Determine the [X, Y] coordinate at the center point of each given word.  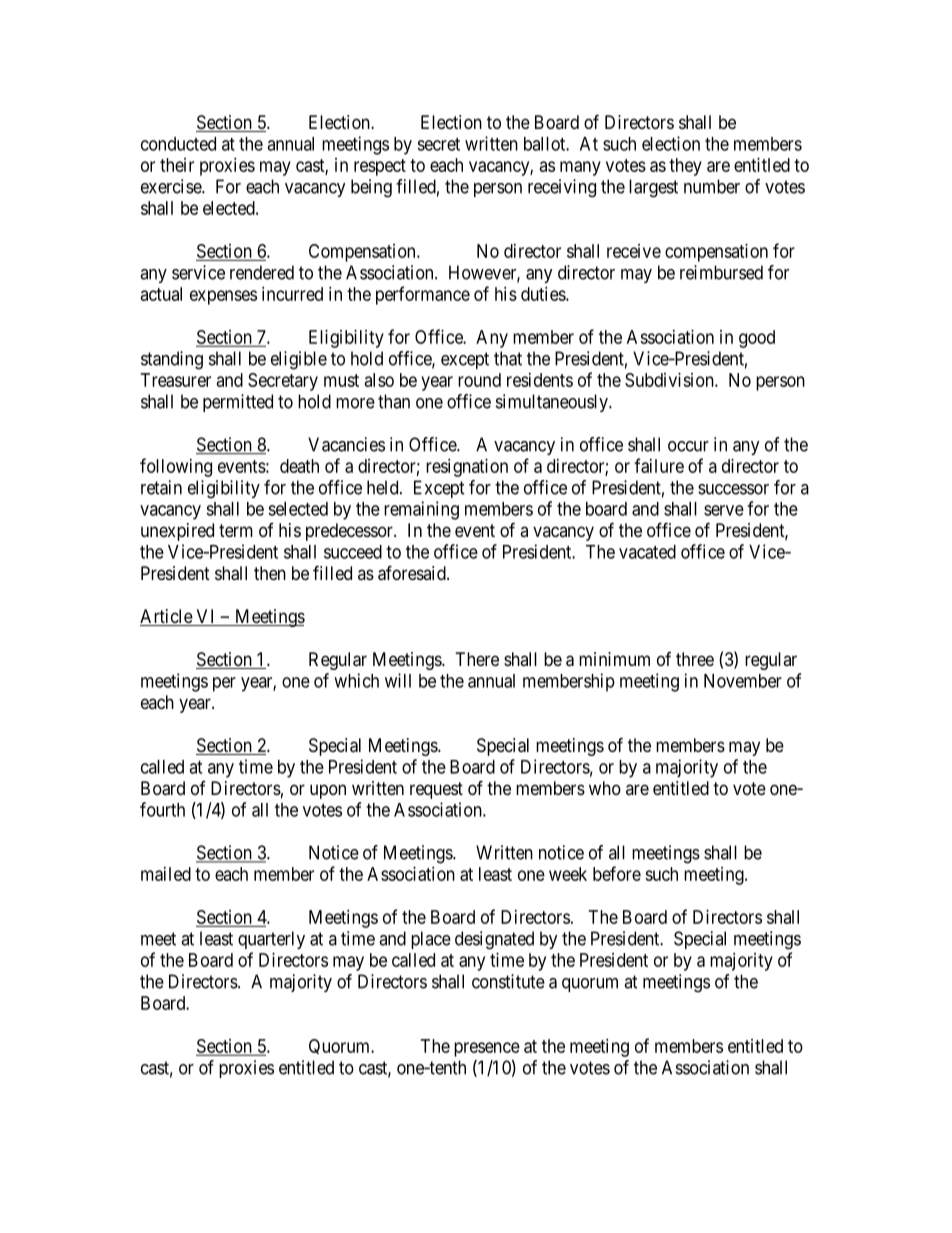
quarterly [271, 940]
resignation [467, 468]
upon [328, 791]
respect [380, 167]
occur [688, 446]
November [743, 681]
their [177, 165]
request [436, 790]
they [685, 167]
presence [487, 1049]
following [176, 467]
